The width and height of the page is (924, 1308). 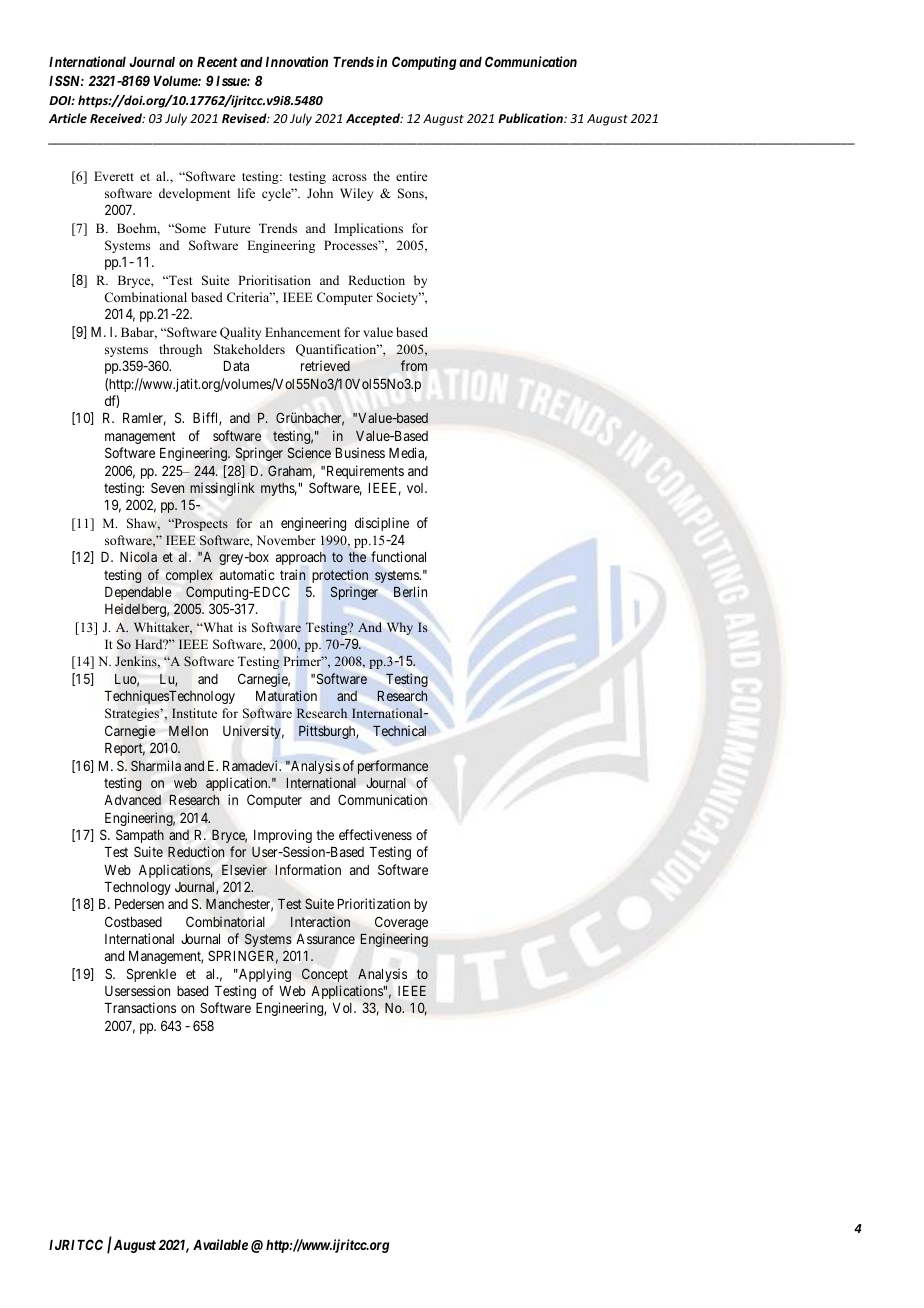 I want to click on Society, so click(x=399, y=298).
